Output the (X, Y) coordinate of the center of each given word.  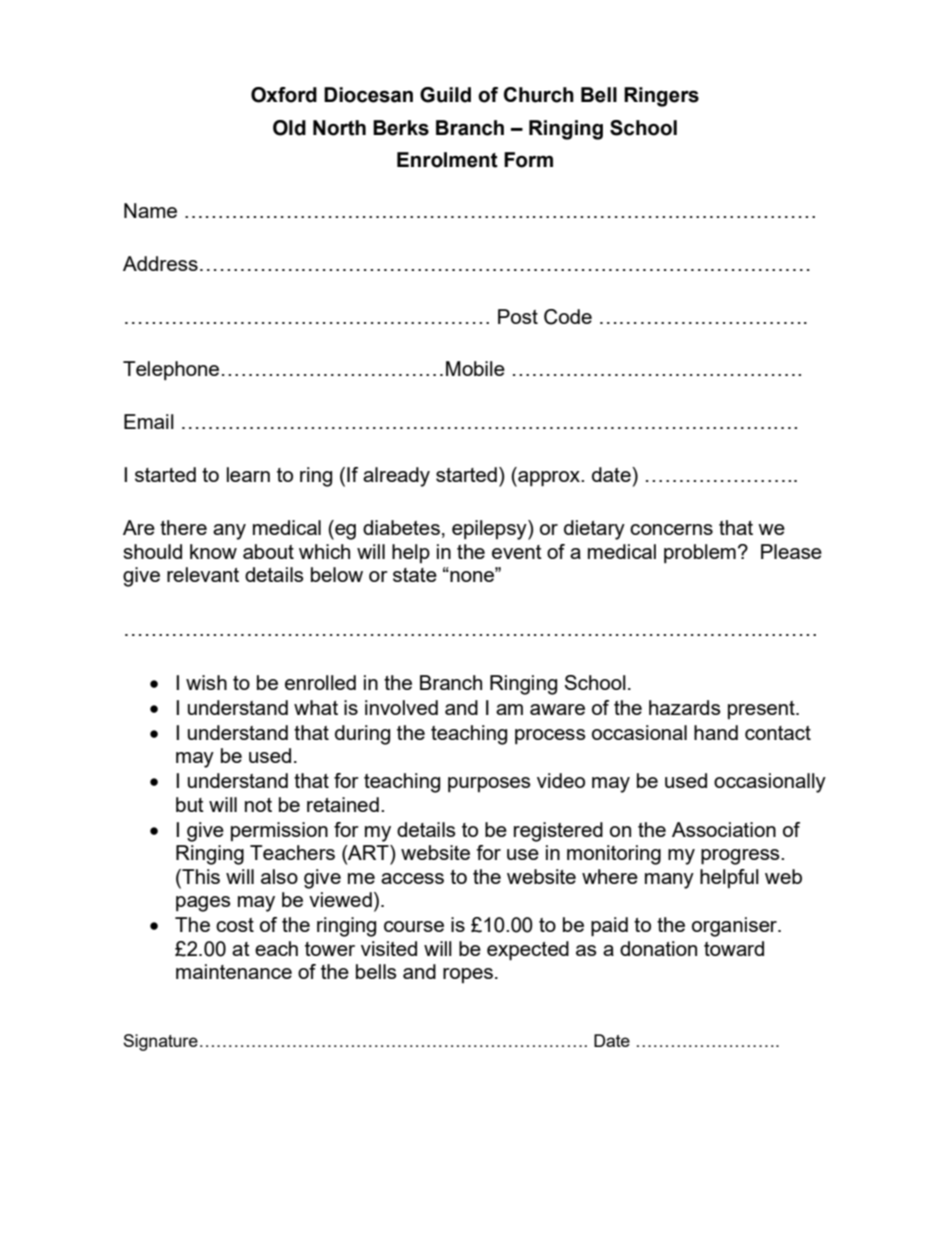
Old (289, 128)
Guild (445, 95)
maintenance (234, 971)
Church (539, 95)
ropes (468, 975)
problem (700, 553)
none (472, 575)
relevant (203, 574)
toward (734, 948)
